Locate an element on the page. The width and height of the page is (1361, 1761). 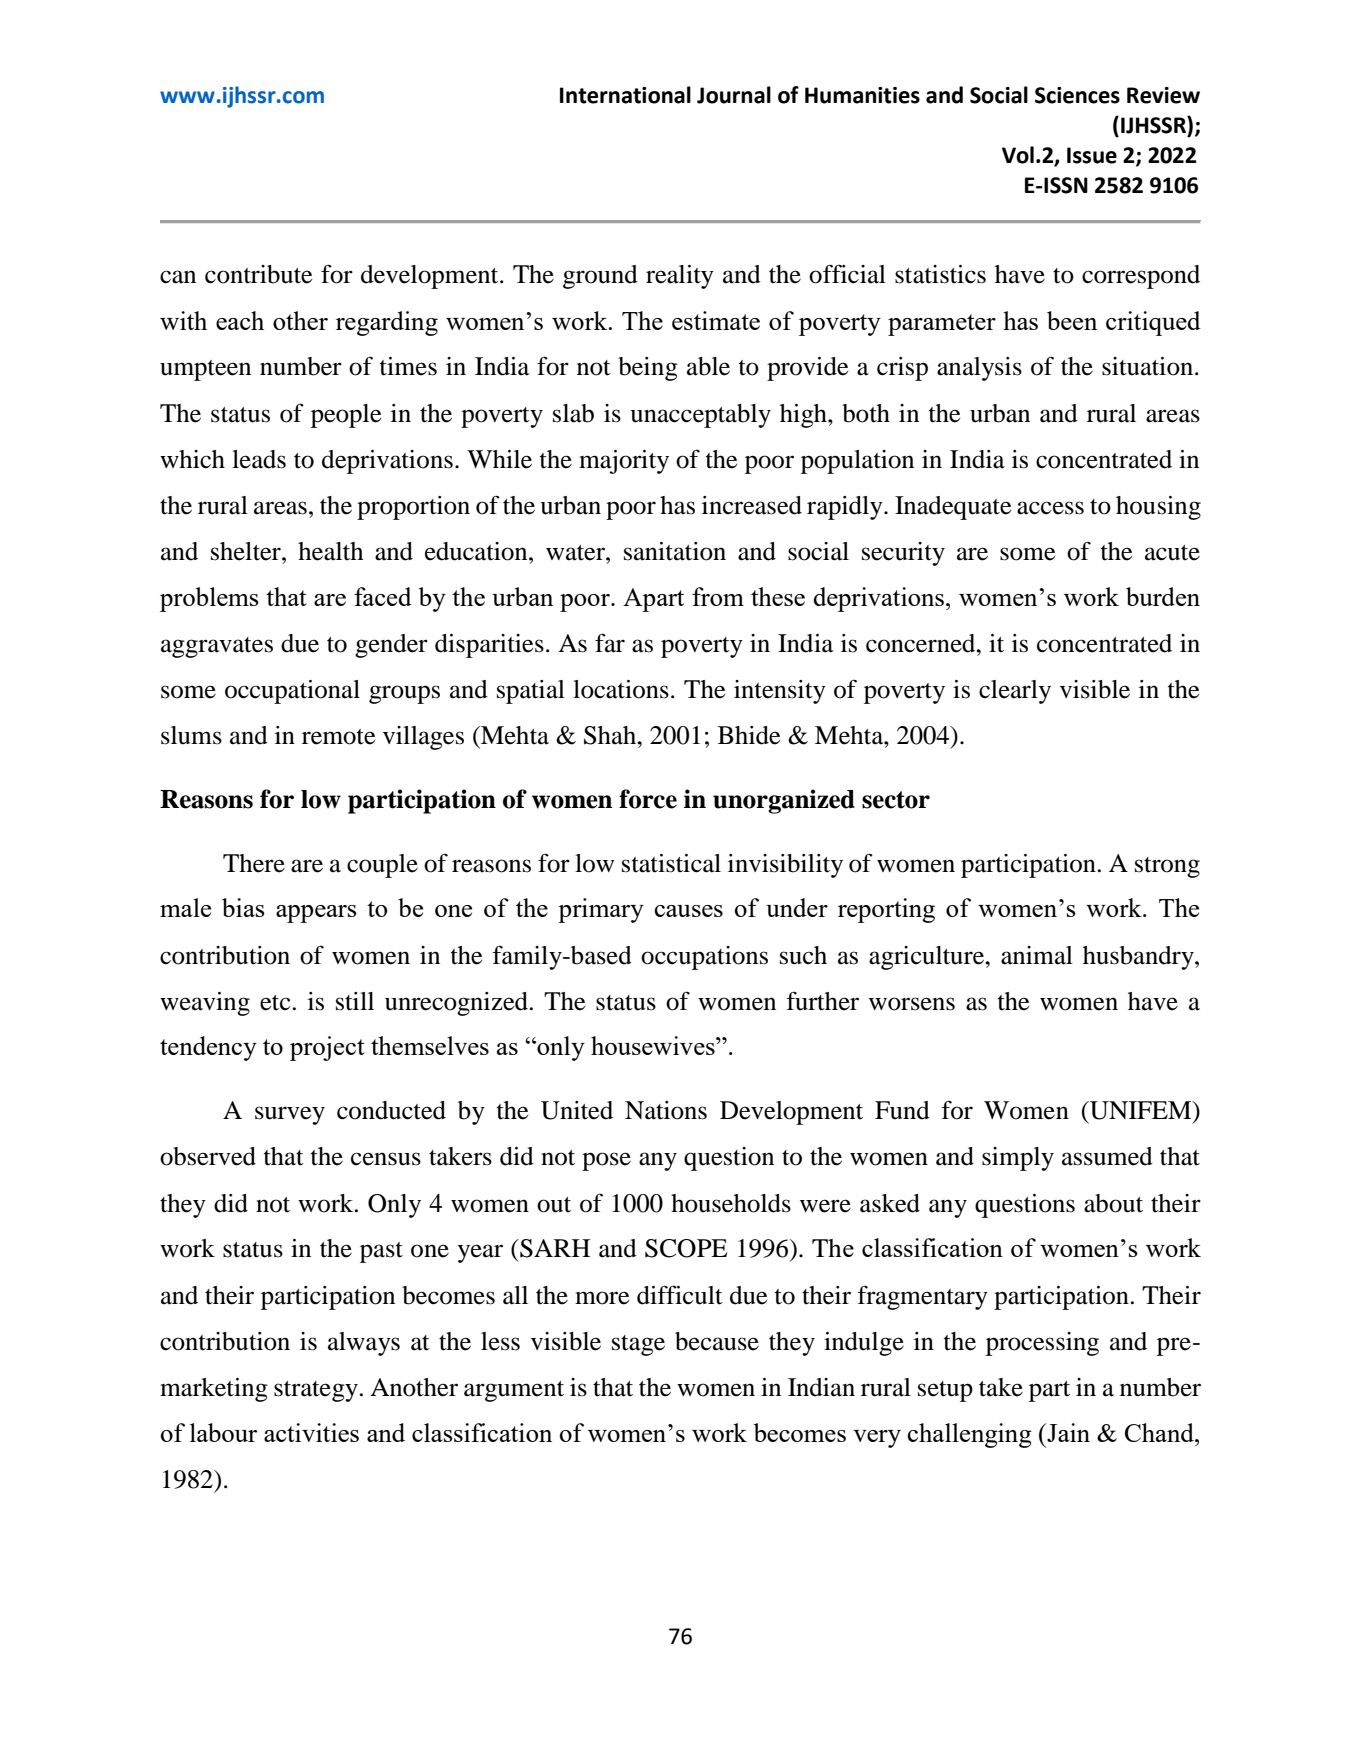
activities is located at coordinates (311, 1432).
